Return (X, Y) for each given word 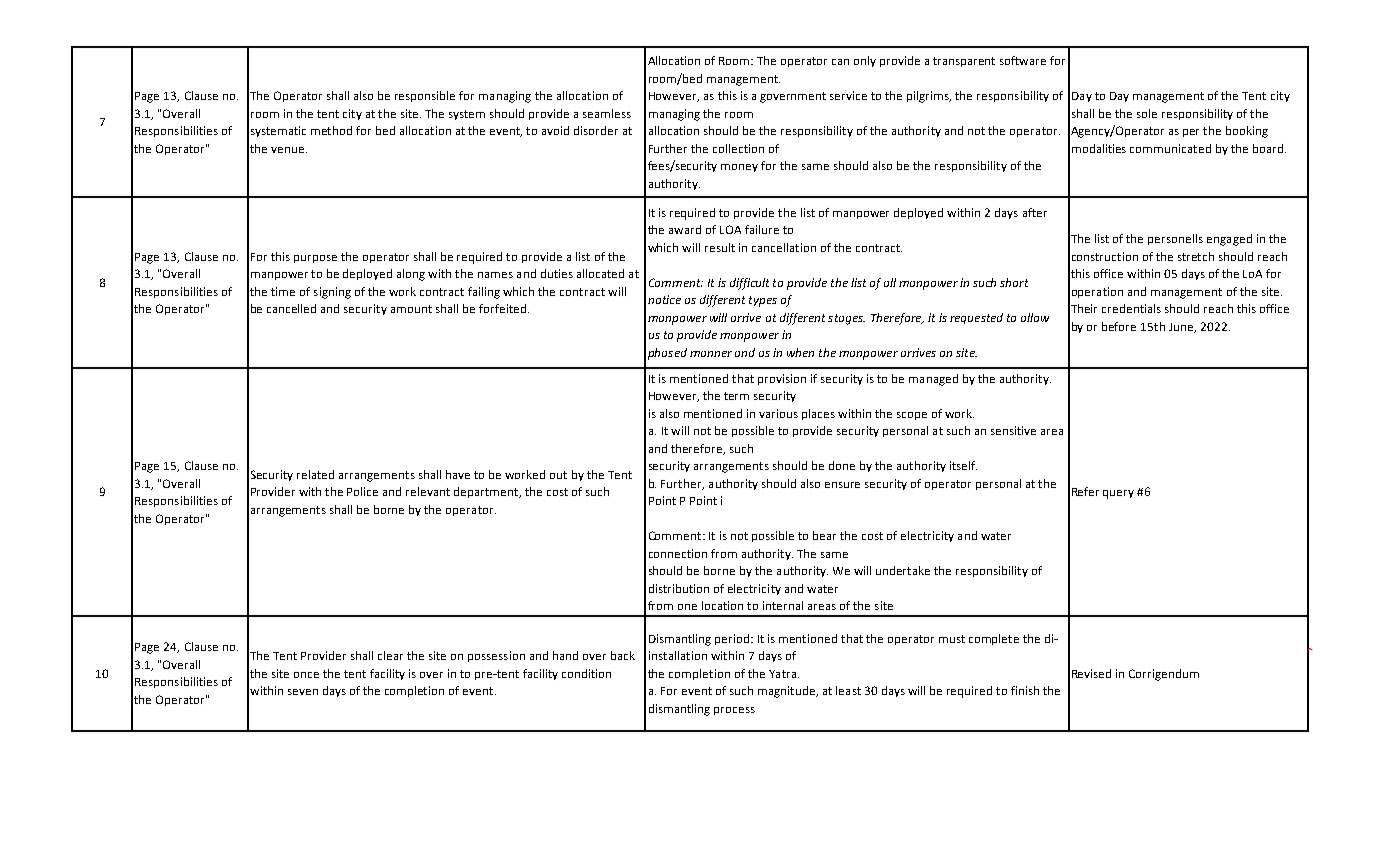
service (848, 95)
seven (303, 692)
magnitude (787, 692)
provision (782, 379)
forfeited (504, 308)
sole (1147, 113)
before (1119, 326)
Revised (1091, 673)
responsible (425, 96)
